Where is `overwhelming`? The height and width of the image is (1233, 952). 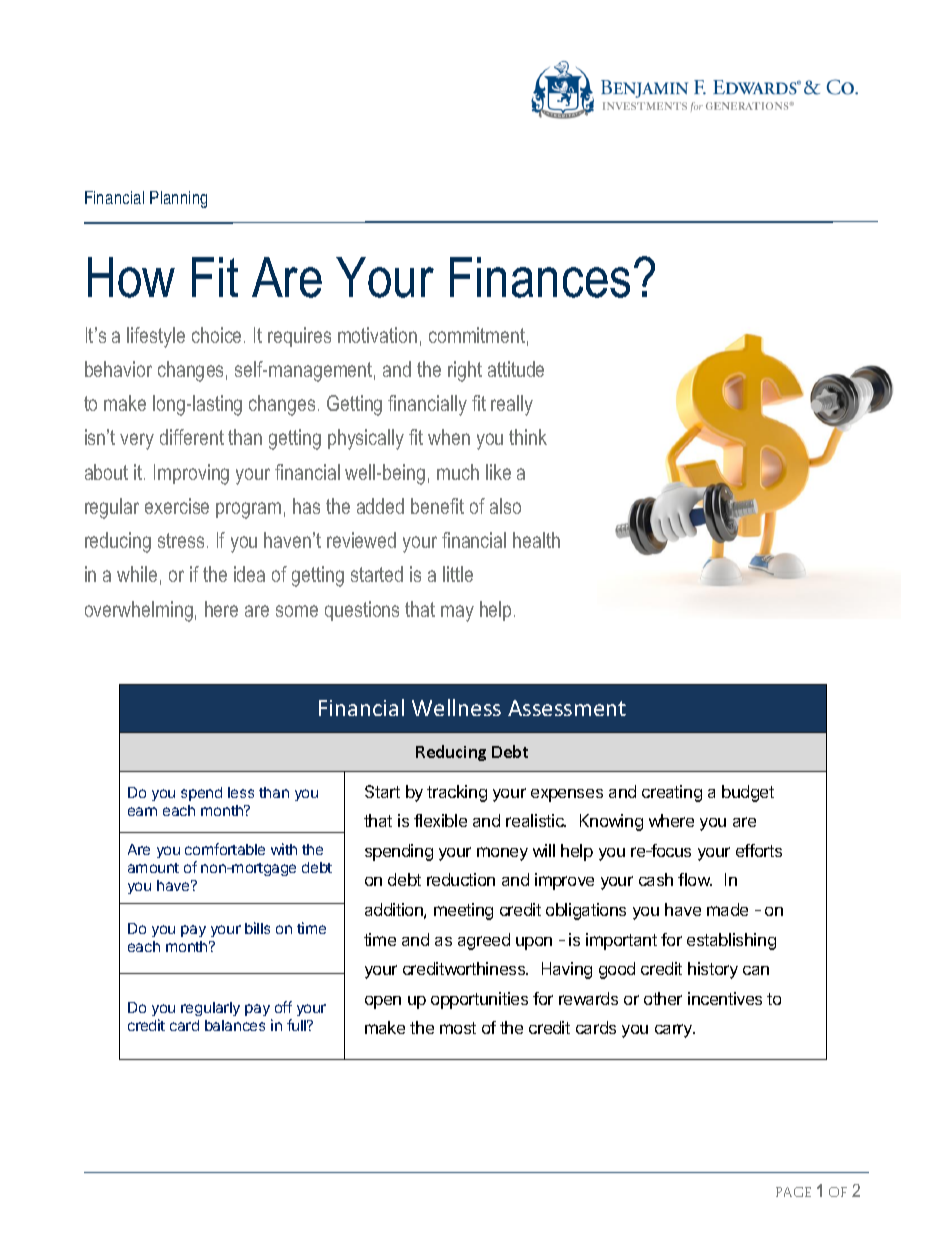
overwhelming is located at coordinates (139, 611).
